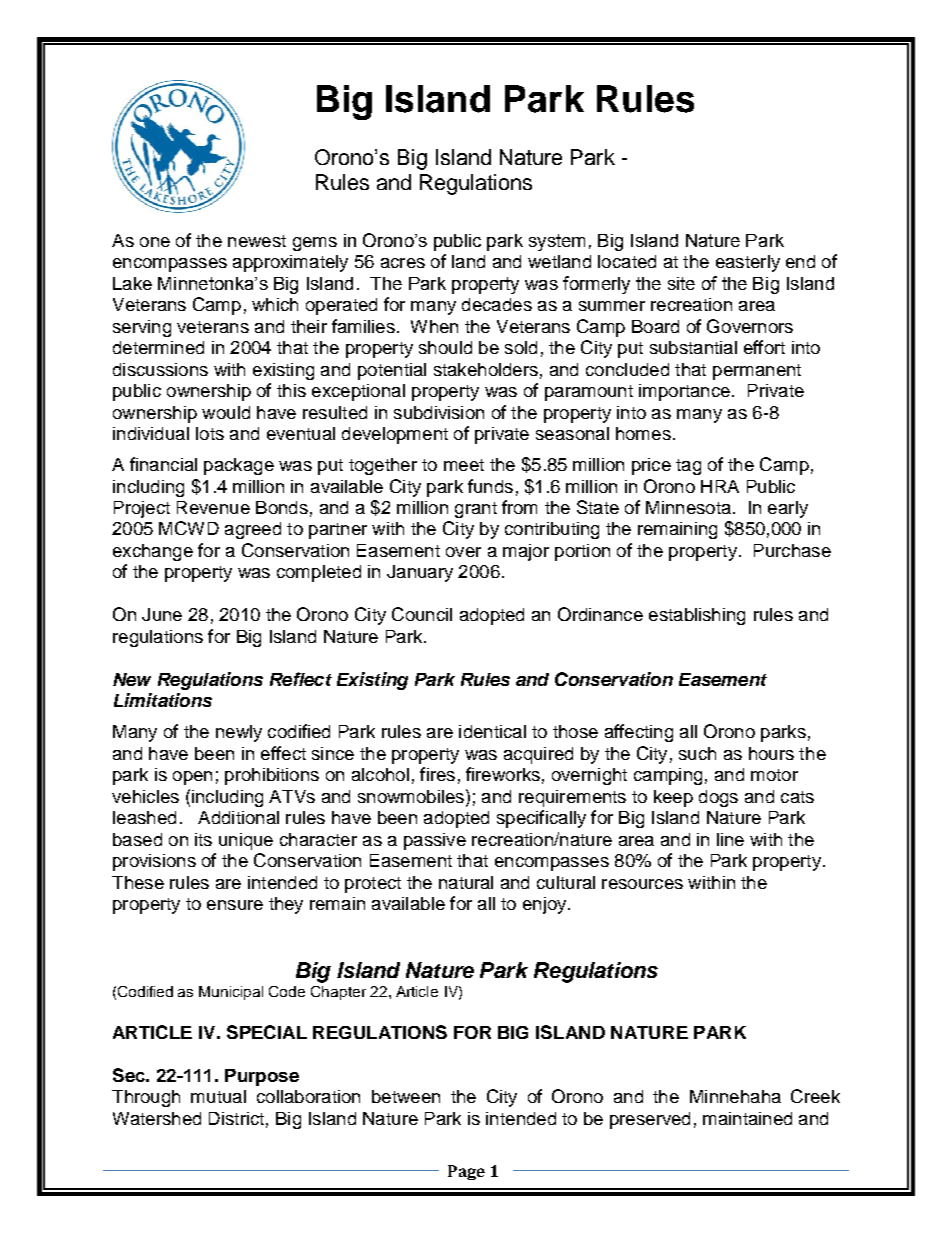 This image has height=1233, width=952. I want to click on identical, so click(492, 731).
